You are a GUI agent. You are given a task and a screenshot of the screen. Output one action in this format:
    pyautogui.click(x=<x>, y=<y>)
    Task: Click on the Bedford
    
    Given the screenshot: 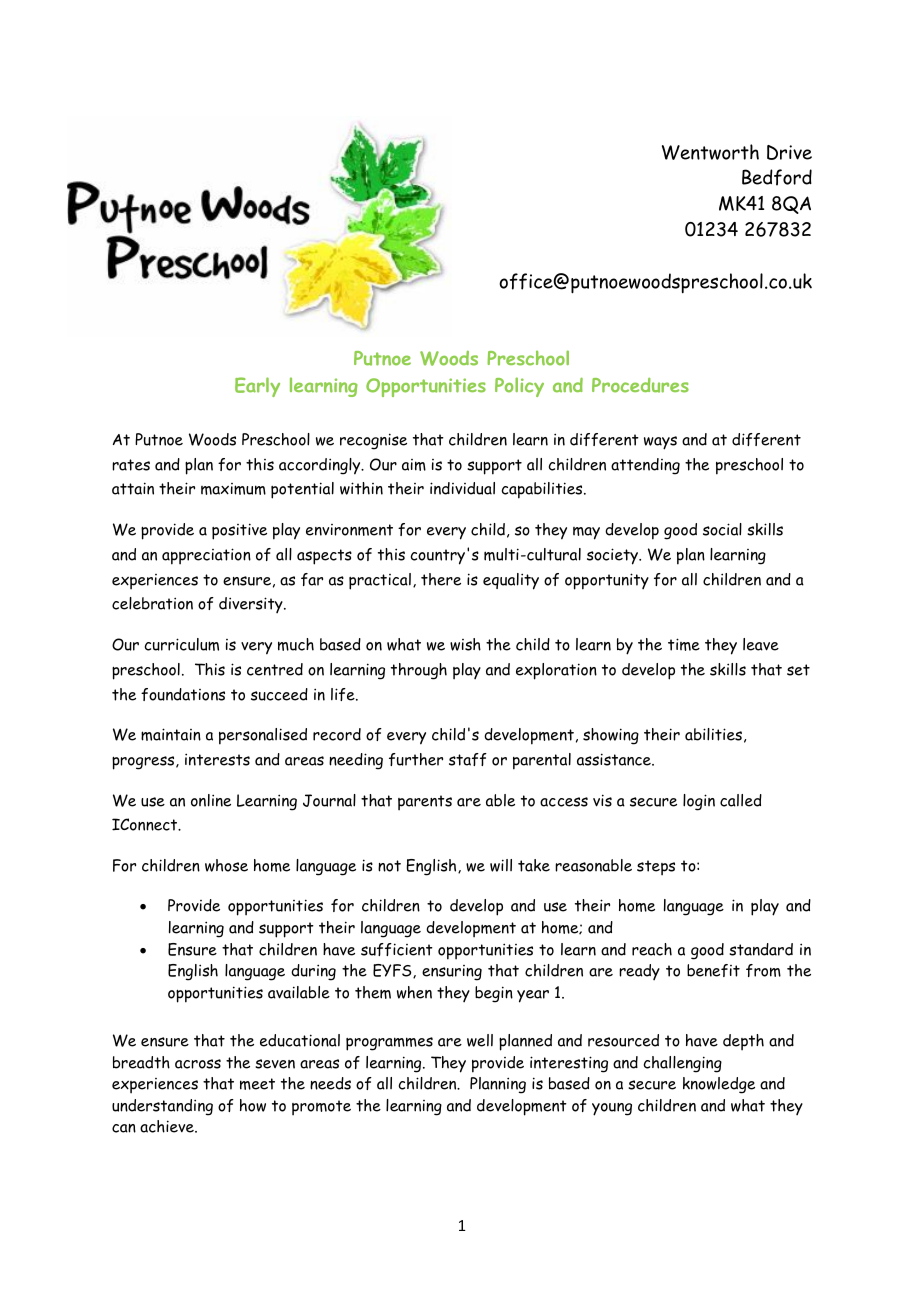 What is the action you would take?
    pyautogui.click(x=777, y=177)
